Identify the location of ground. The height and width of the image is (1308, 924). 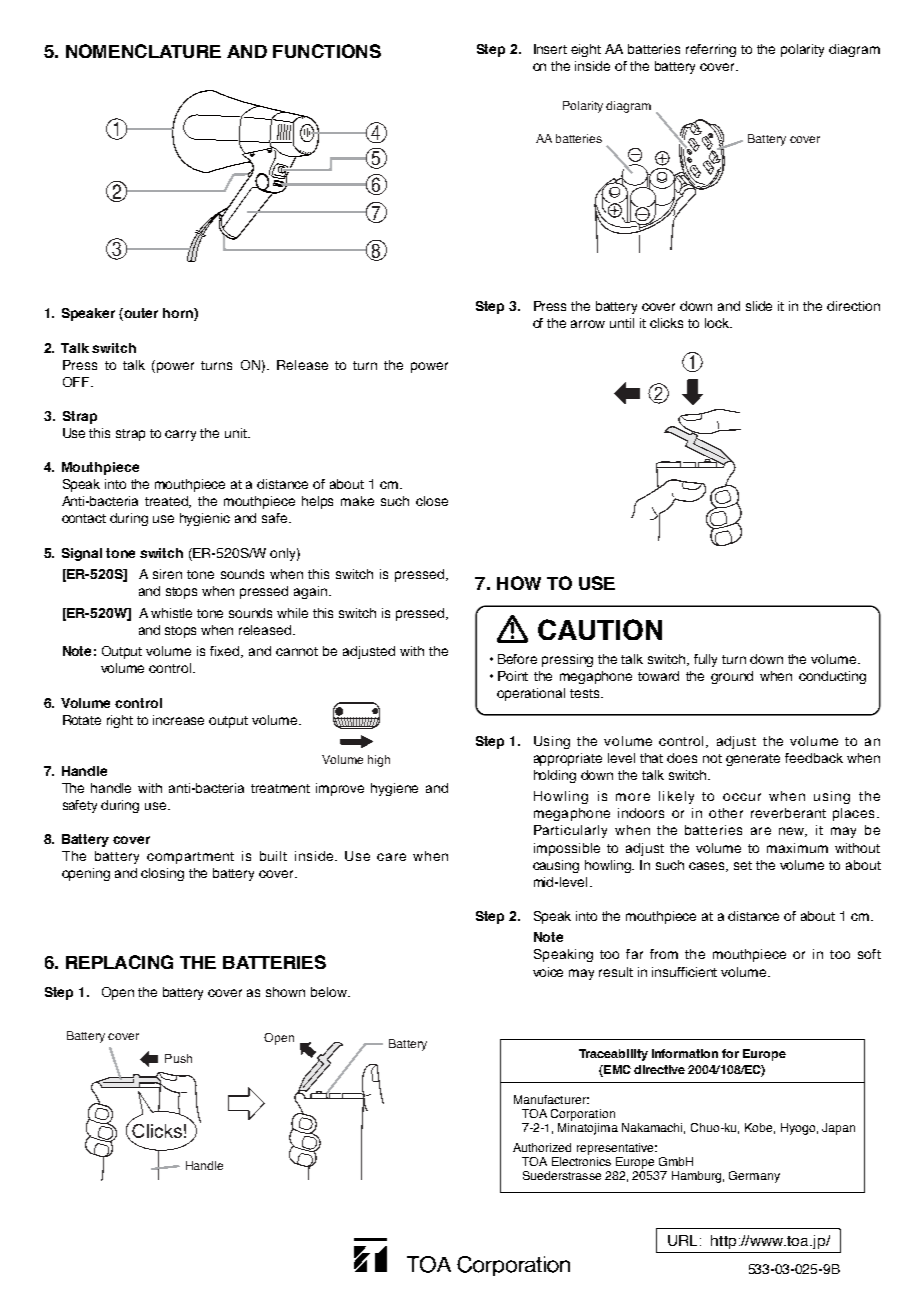
(732, 677).
